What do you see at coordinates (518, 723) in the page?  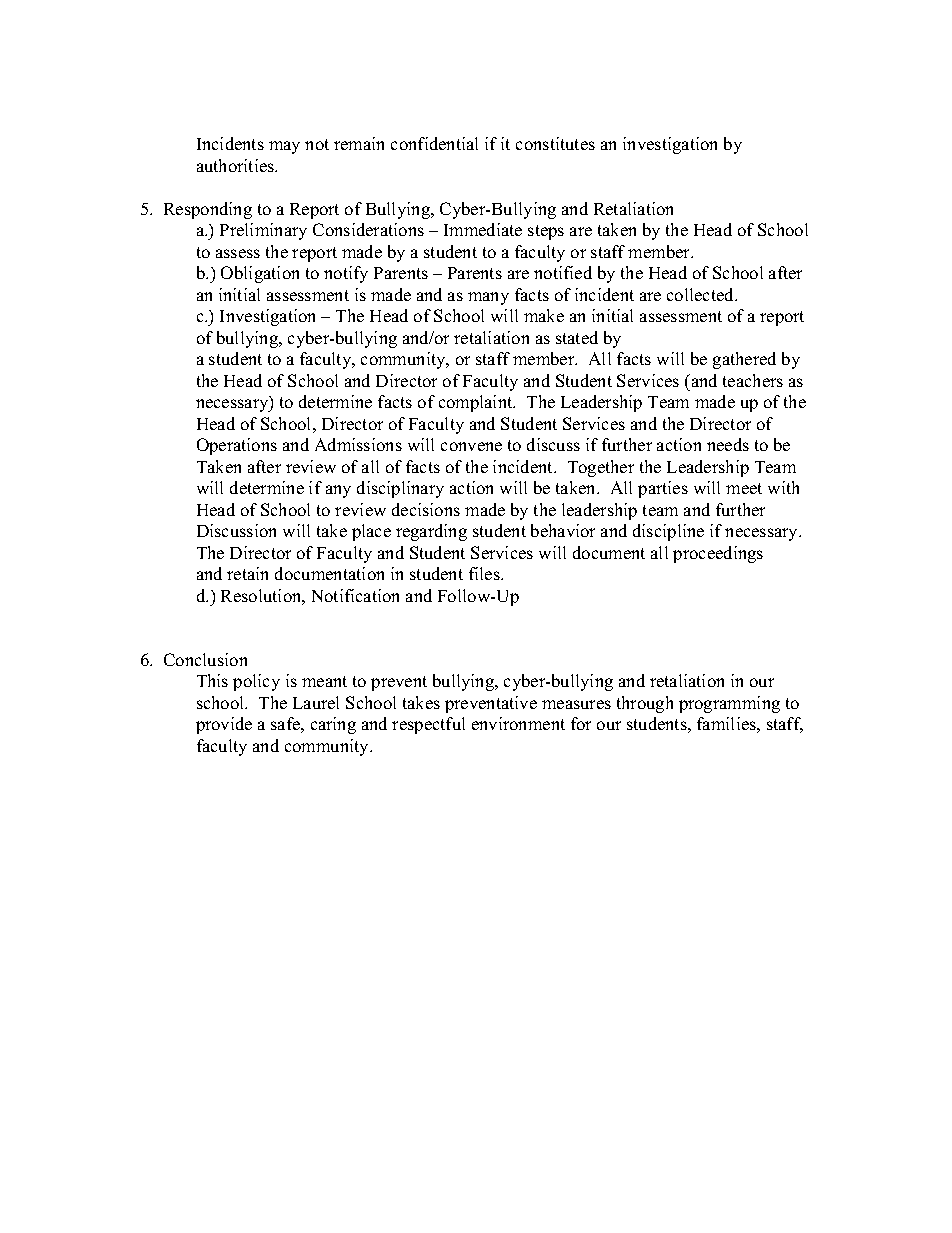 I see `environment` at bounding box center [518, 723].
